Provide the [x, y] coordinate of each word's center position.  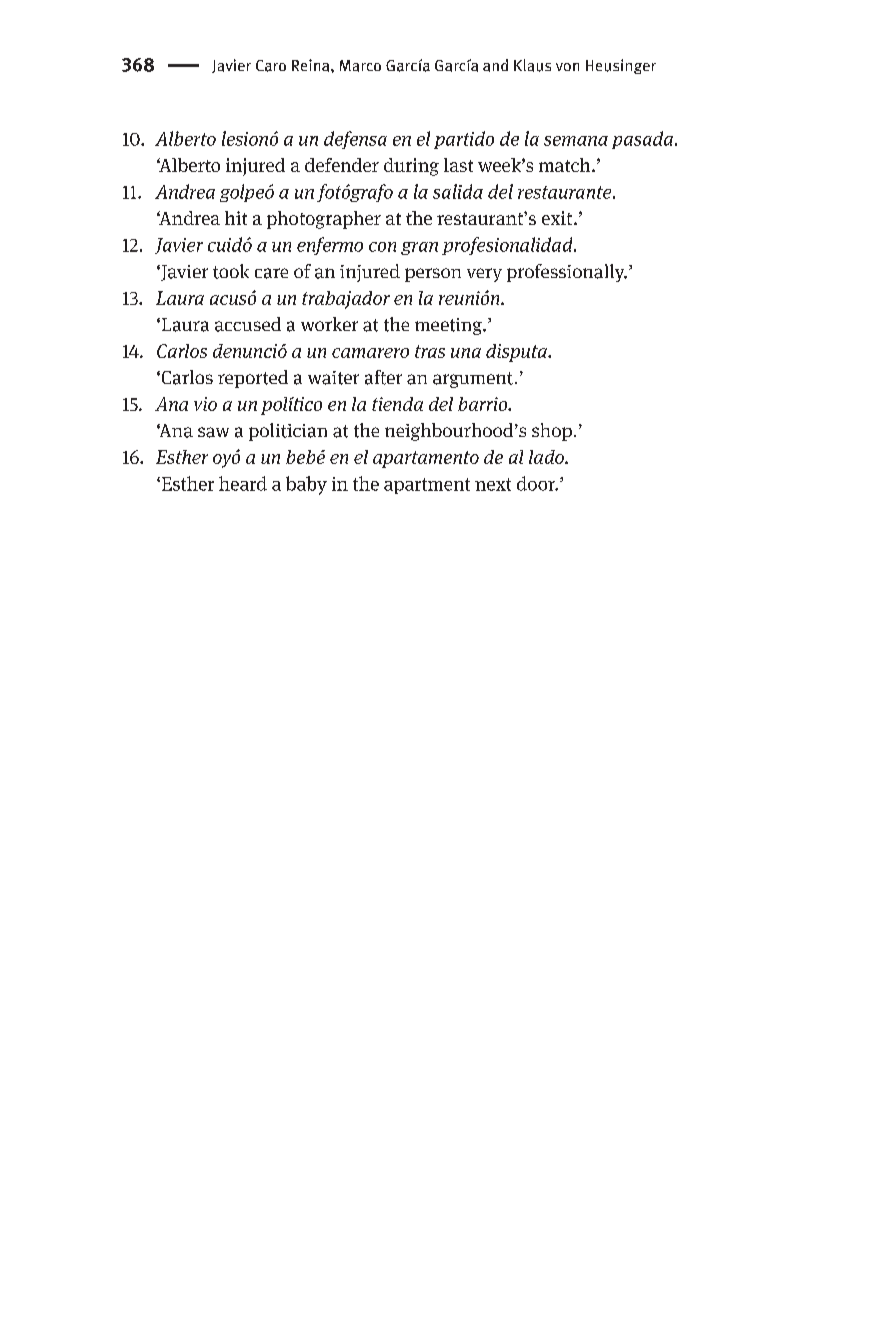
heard [243, 483]
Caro [271, 66]
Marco [360, 66]
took [231, 271]
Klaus [532, 65]
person [433, 275]
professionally [567, 273]
